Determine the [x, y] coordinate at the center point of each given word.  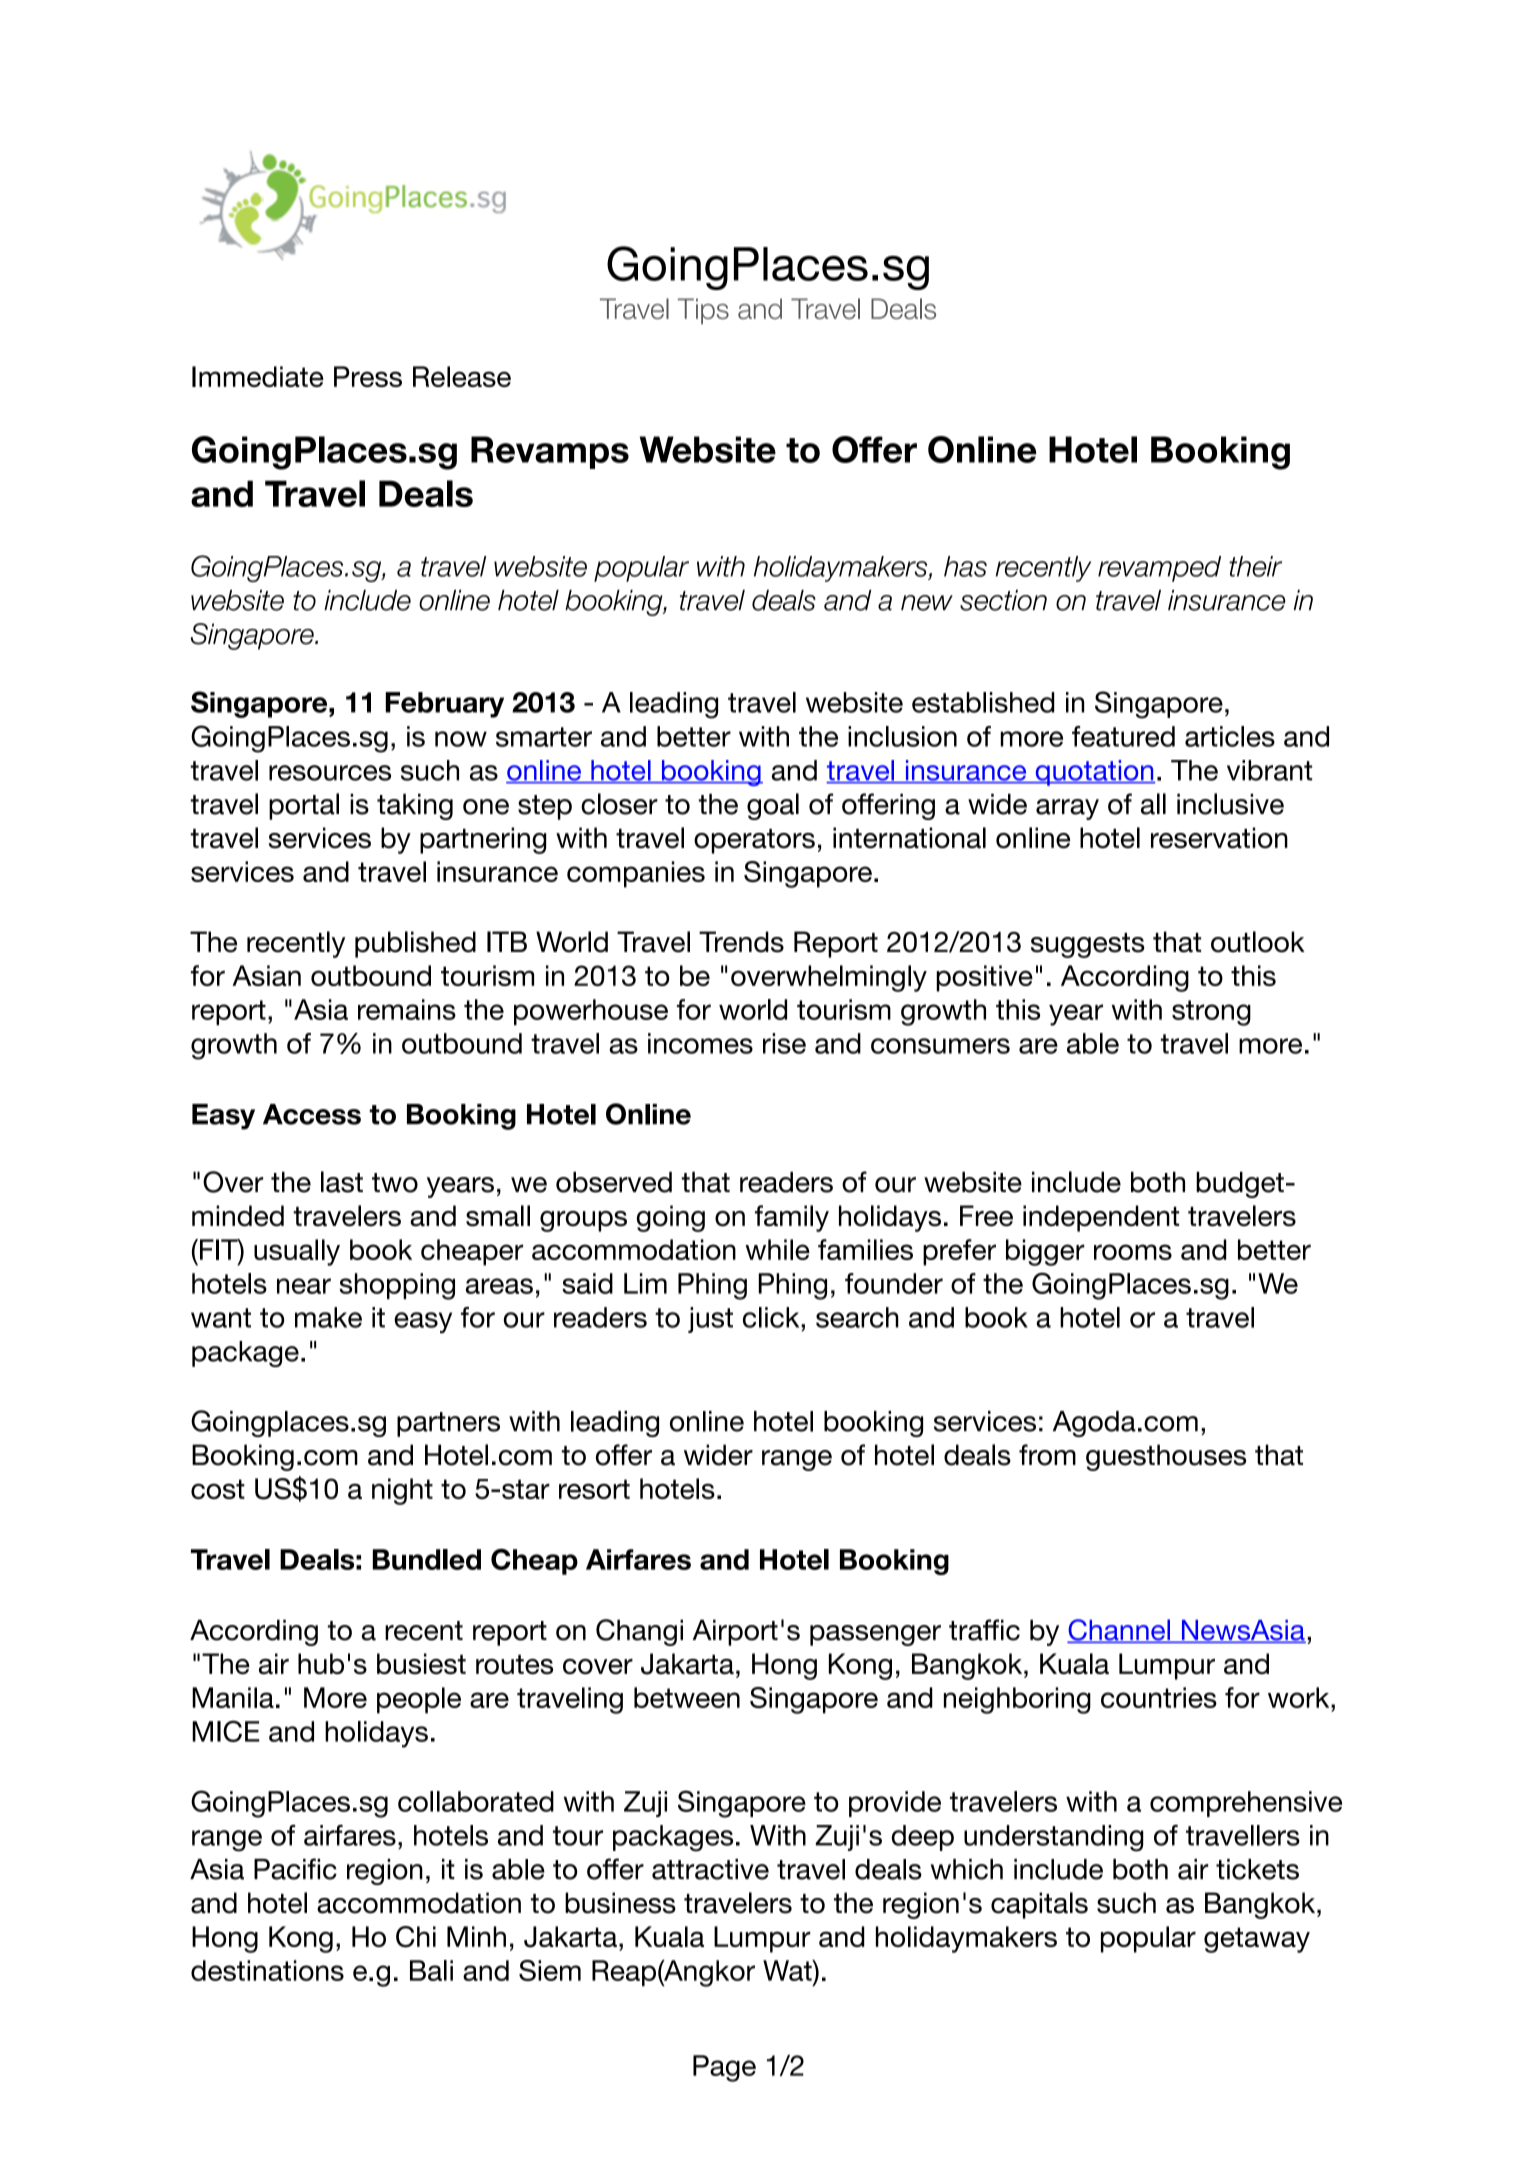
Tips [703, 311]
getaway [1257, 1940]
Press [368, 376]
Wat [788, 1970]
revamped [1159, 569]
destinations [267, 1970]
